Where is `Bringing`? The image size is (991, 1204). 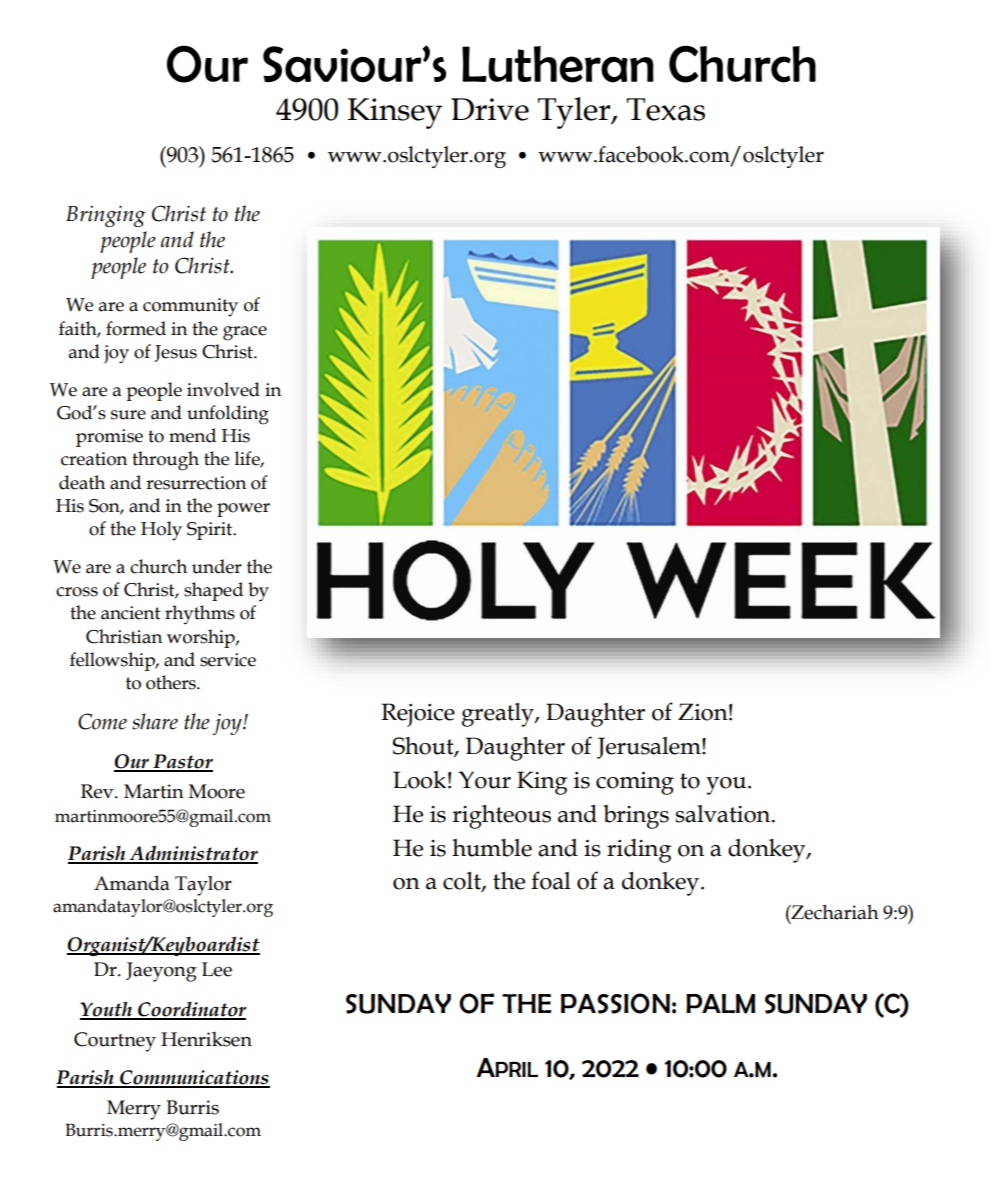
Bringing is located at coordinates (105, 216).
